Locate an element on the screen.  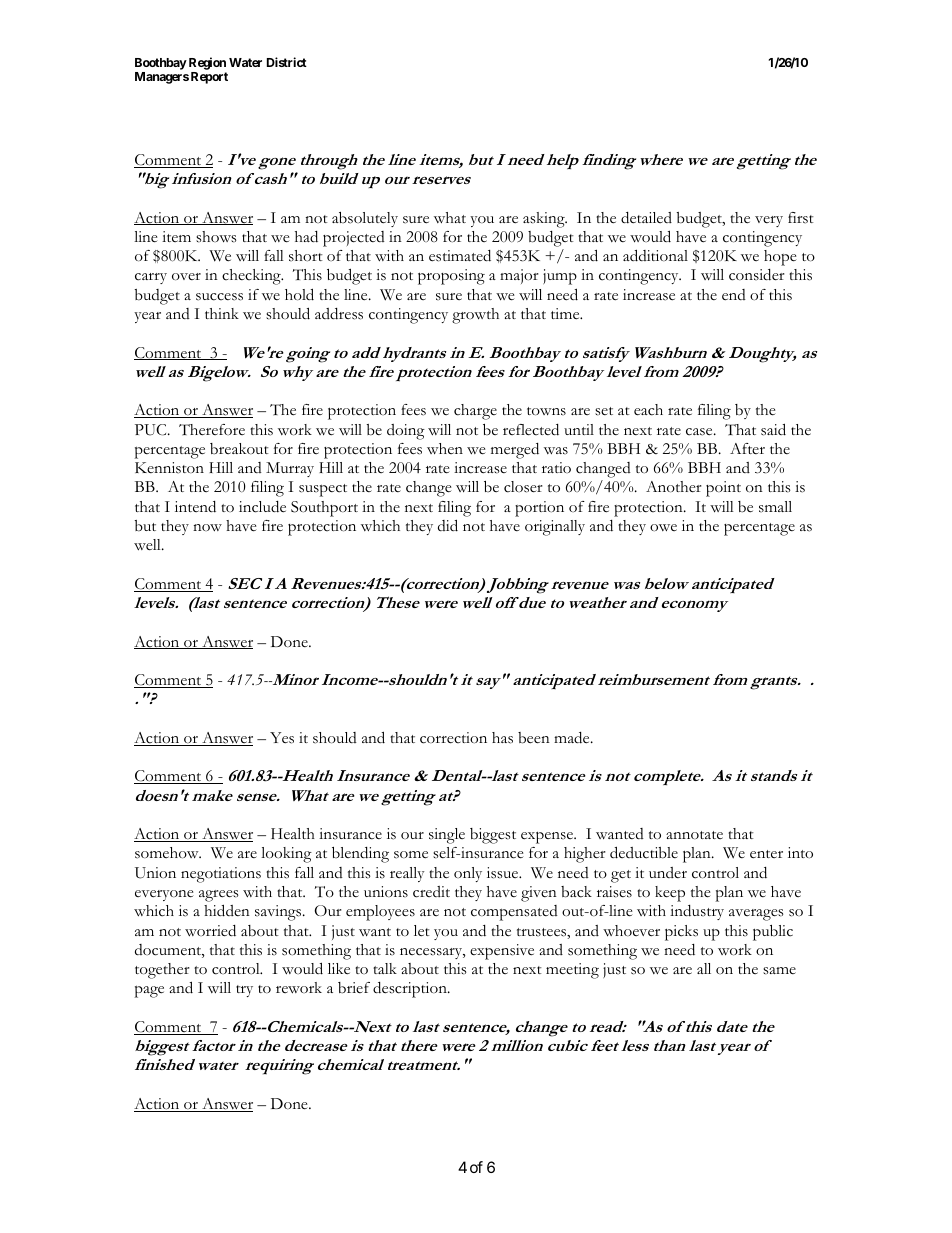
each is located at coordinates (648, 410).
